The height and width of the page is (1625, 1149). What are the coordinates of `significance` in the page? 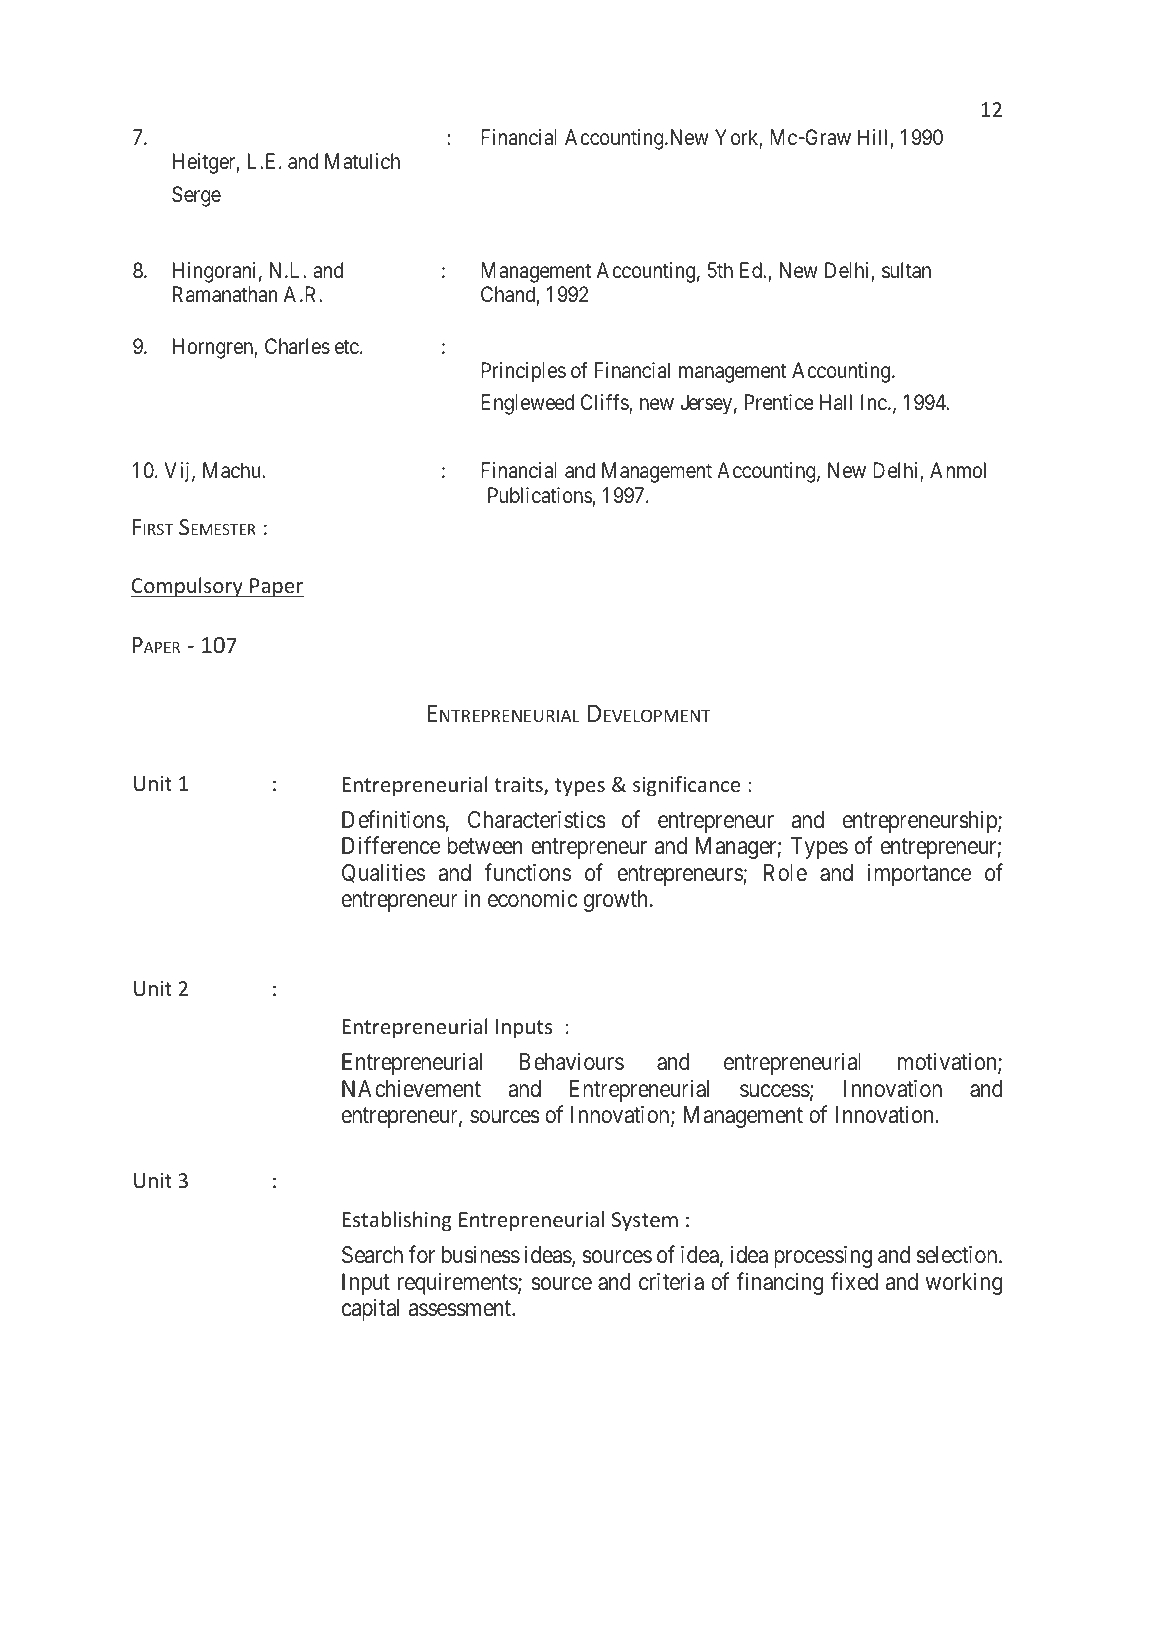 It's located at (686, 786).
